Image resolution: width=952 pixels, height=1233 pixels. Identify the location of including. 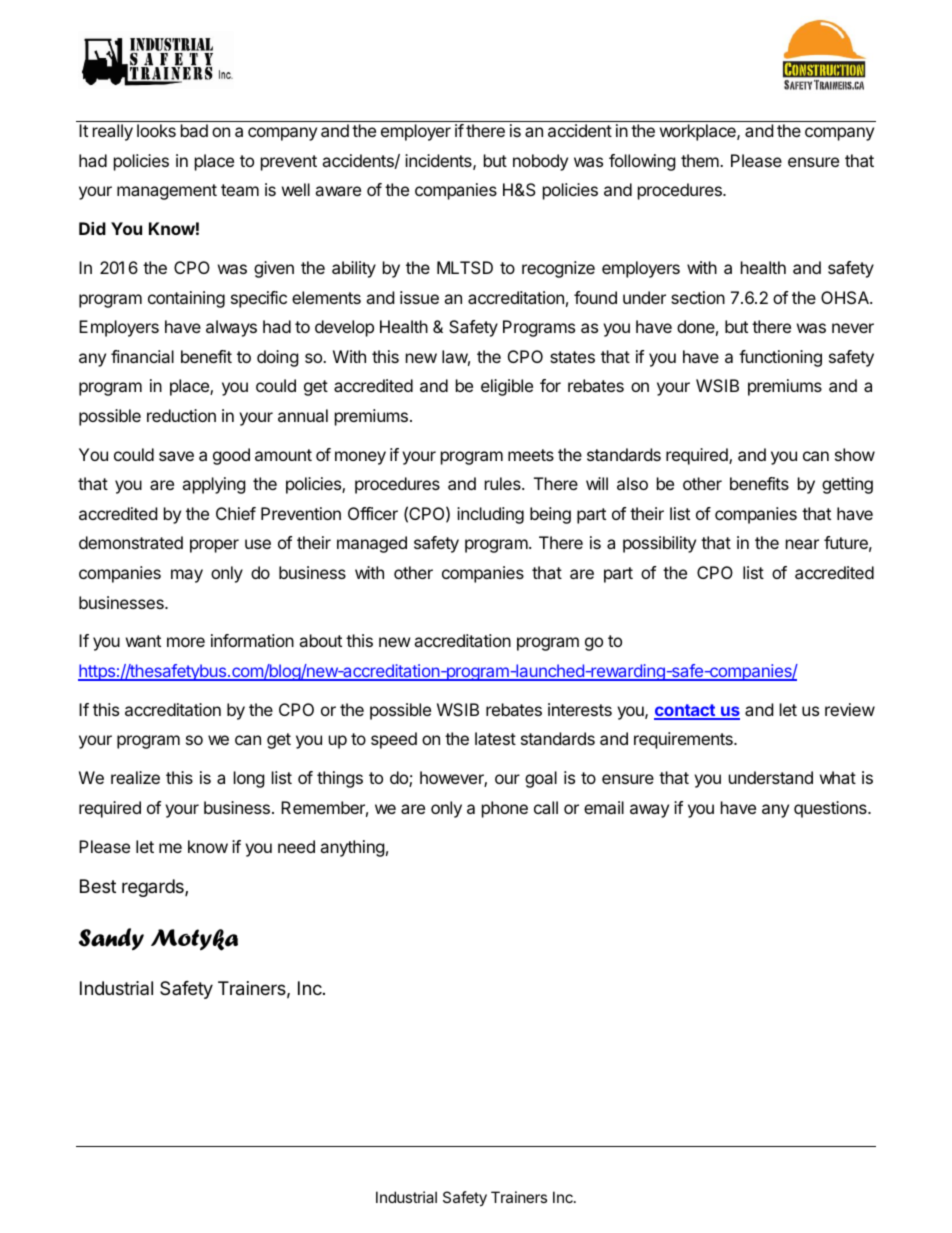
(490, 515).
